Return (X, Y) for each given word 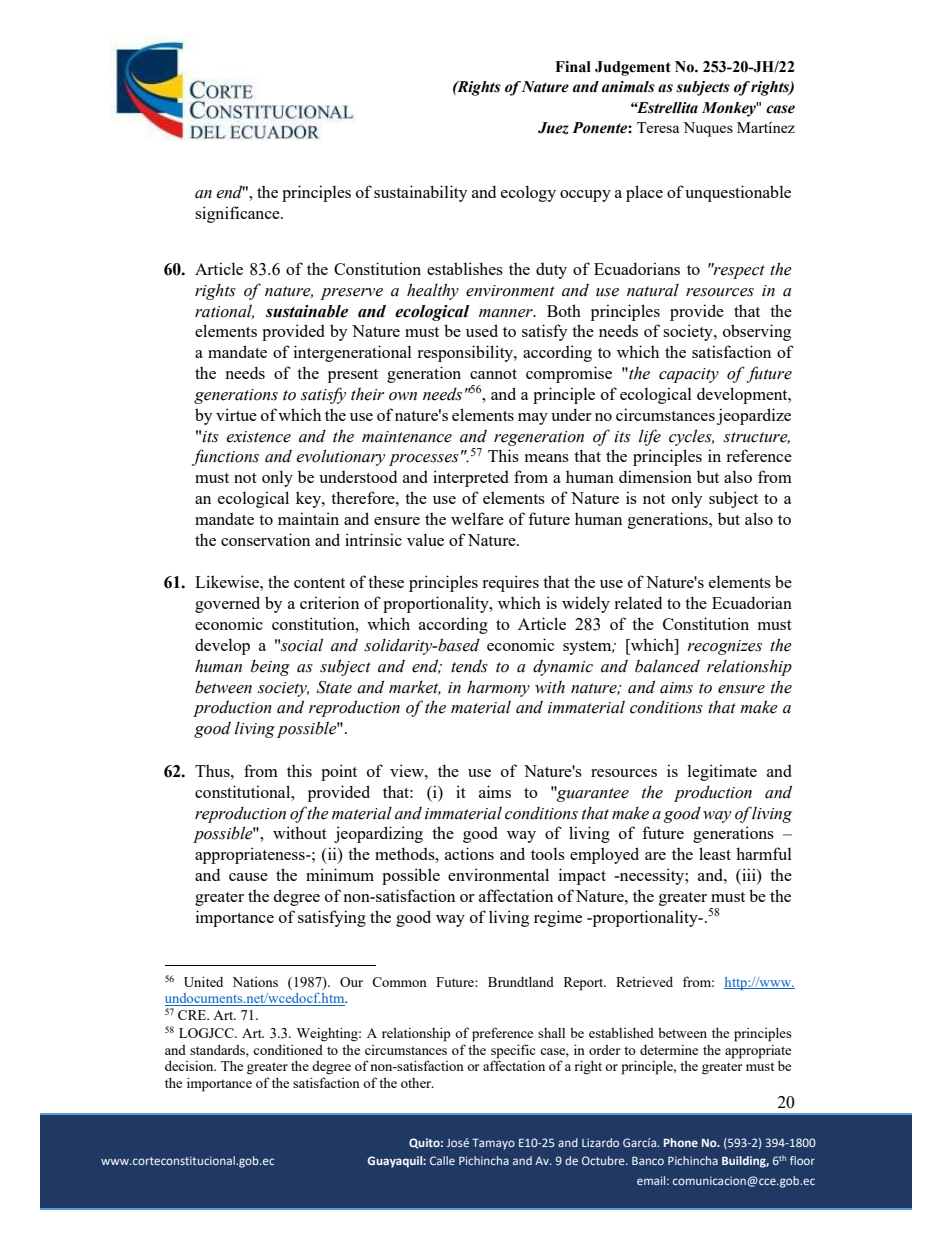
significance (238, 214)
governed (227, 604)
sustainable (307, 311)
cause (248, 877)
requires (510, 583)
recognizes (724, 647)
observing (757, 332)
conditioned (288, 1050)
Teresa (658, 127)
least (715, 853)
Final (573, 67)
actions (469, 853)
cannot (493, 374)
